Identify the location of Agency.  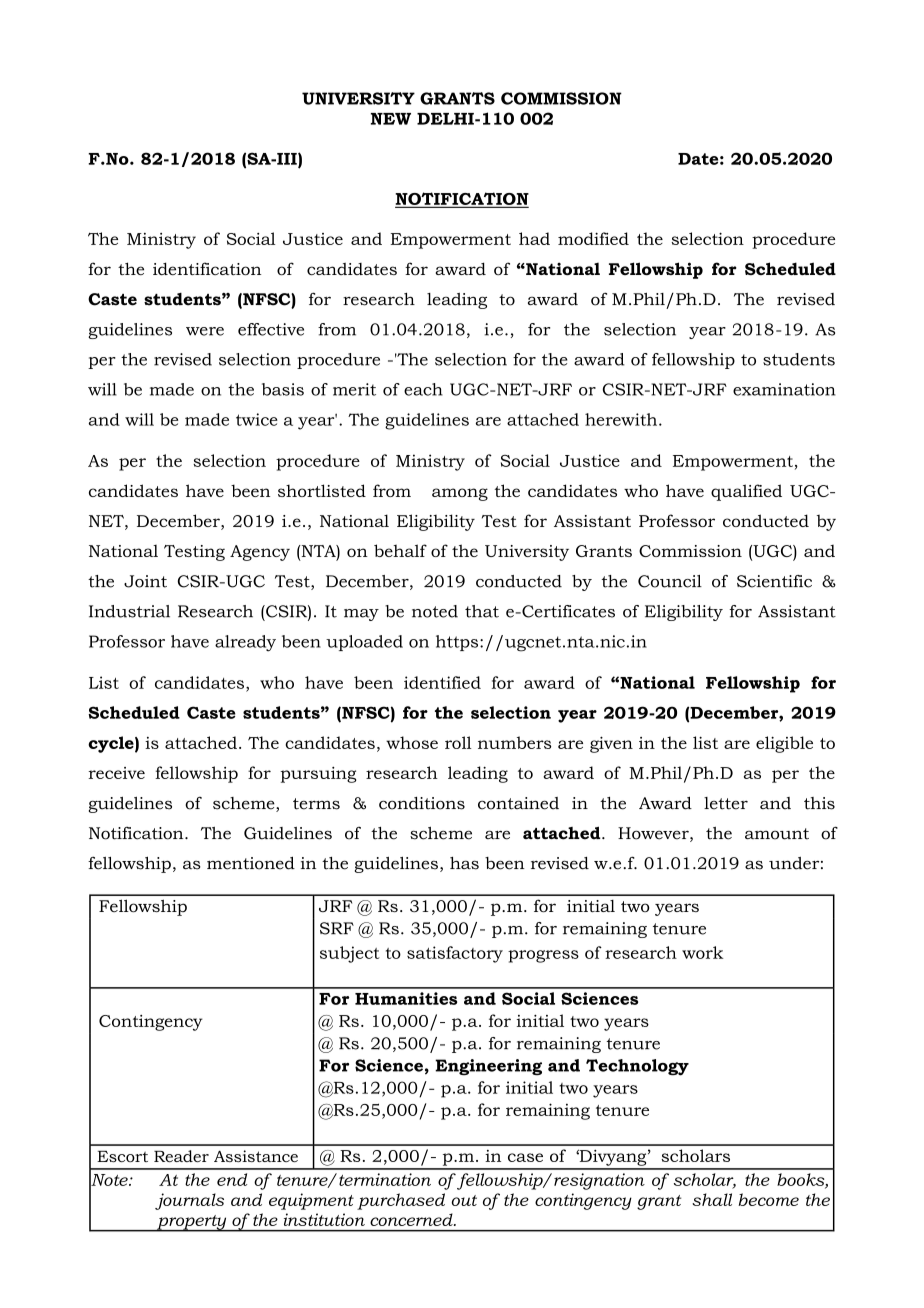
(260, 553).
